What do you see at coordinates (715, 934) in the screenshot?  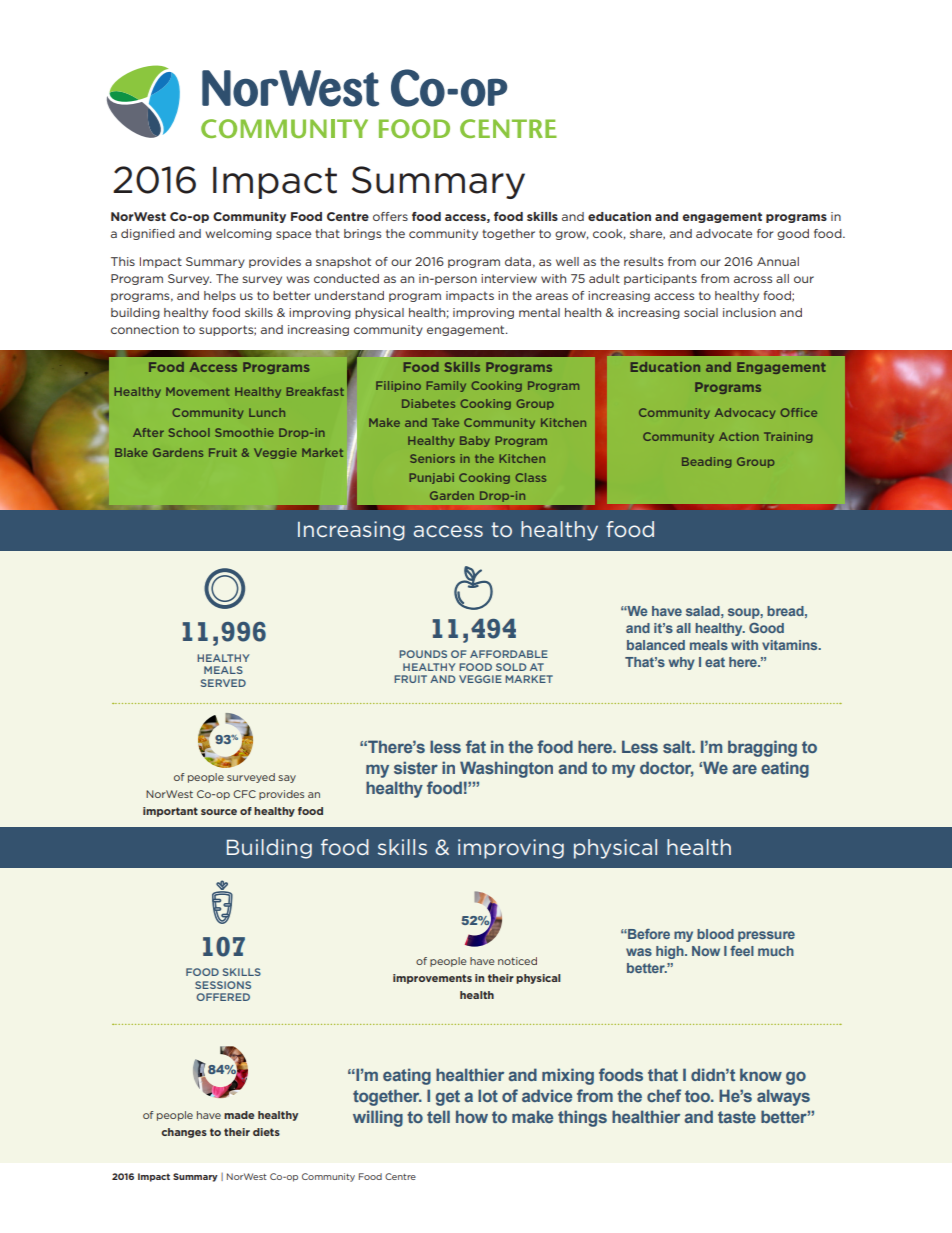 I see `blood` at bounding box center [715, 934].
